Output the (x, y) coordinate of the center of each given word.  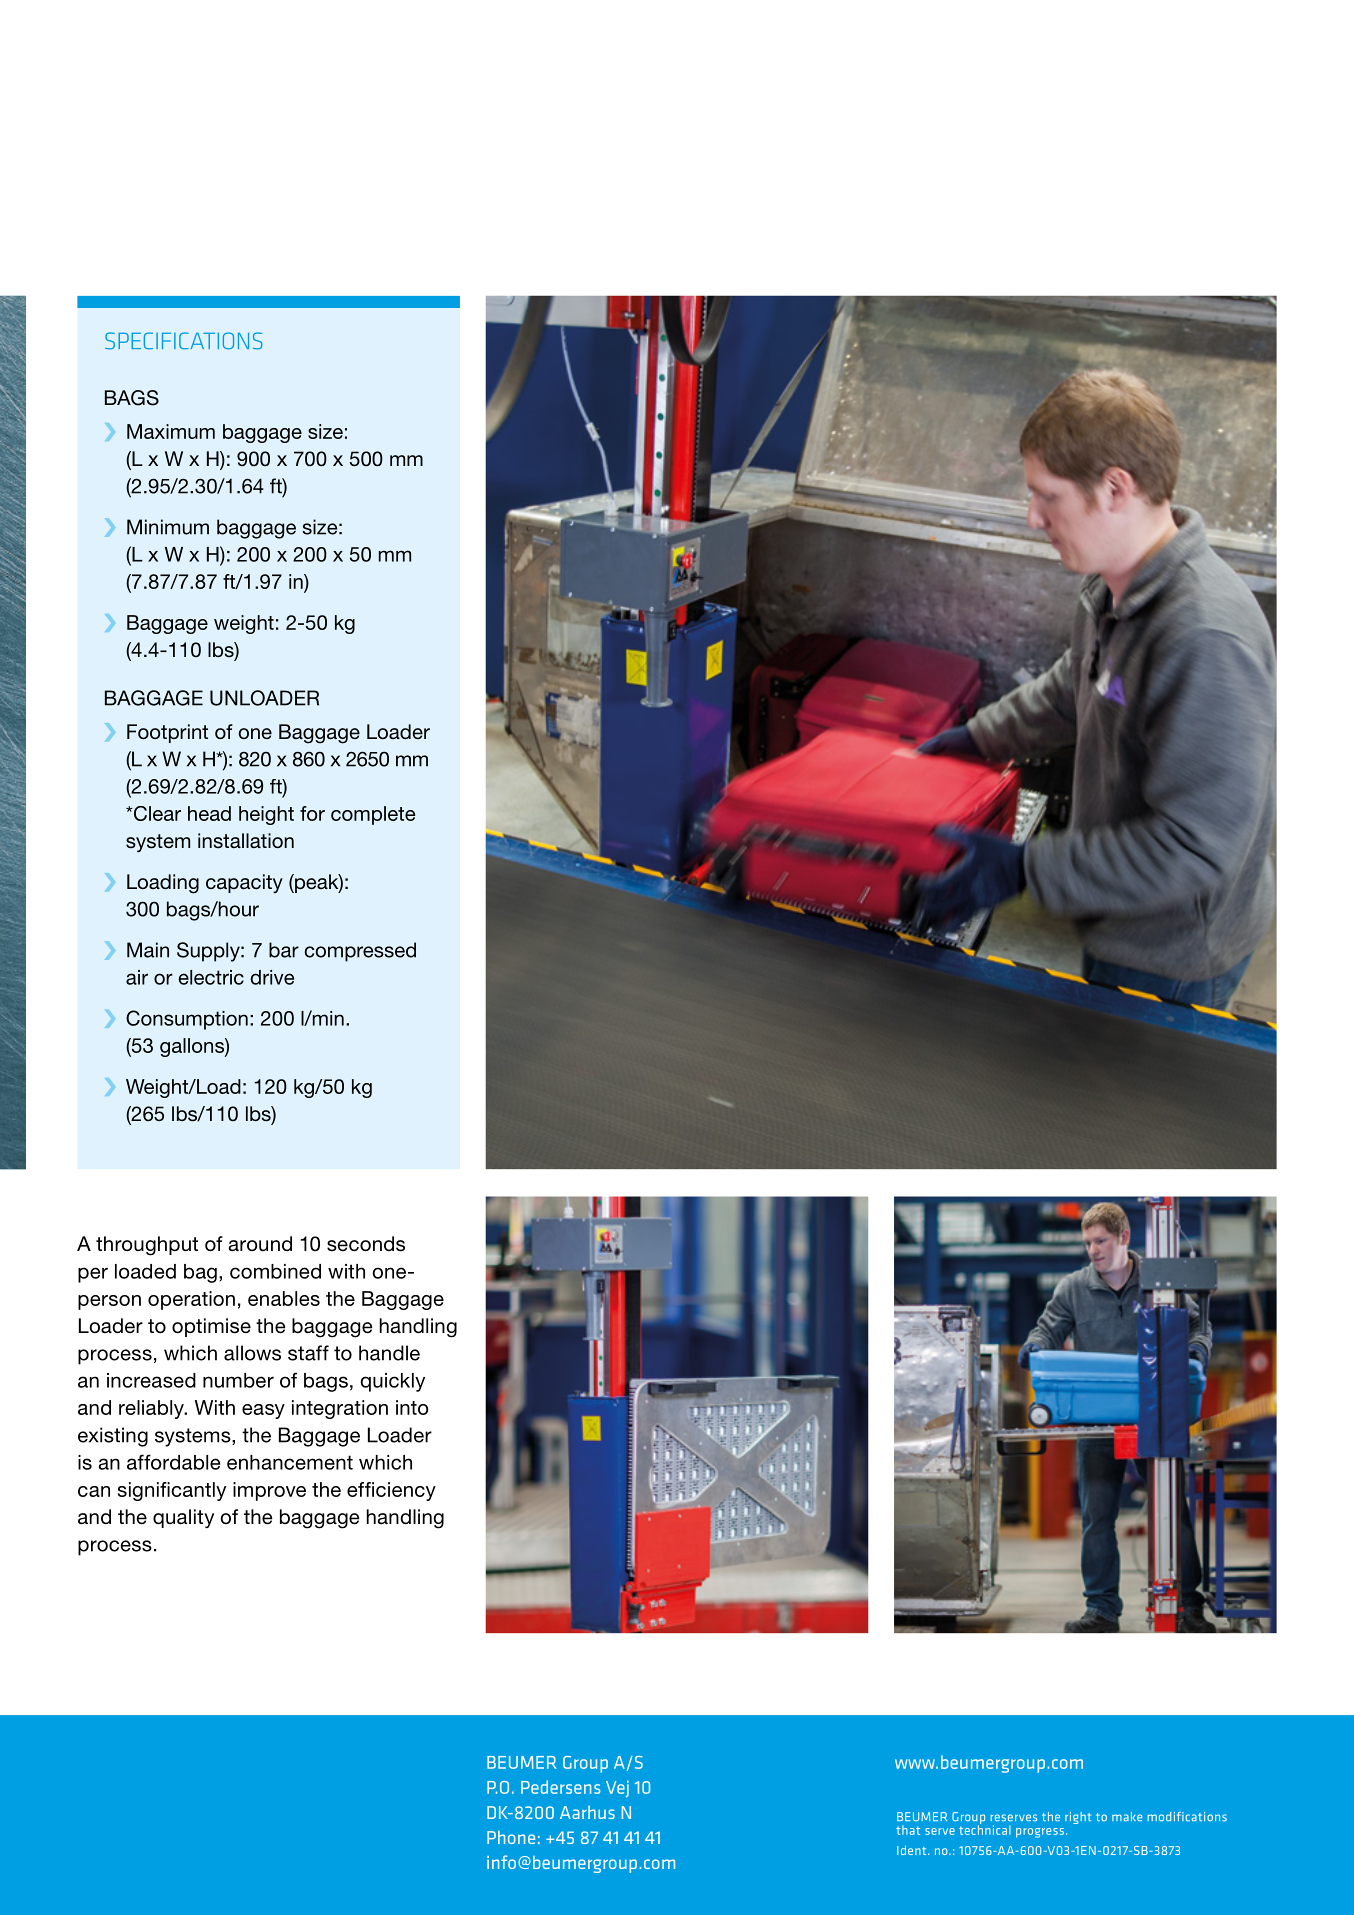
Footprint (167, 733)
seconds (366, 1244)
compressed (360, 952)
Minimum (168, 527)
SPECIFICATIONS (184, 341)
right (1078, 1818)
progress (1040, 1833)
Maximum (171, 431)
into (412, 1407)
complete (373, 815)
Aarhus (587, 1812)
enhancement (290, 1462)
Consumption (187, 1020)
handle (389, 1353)
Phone (511, 1837)
